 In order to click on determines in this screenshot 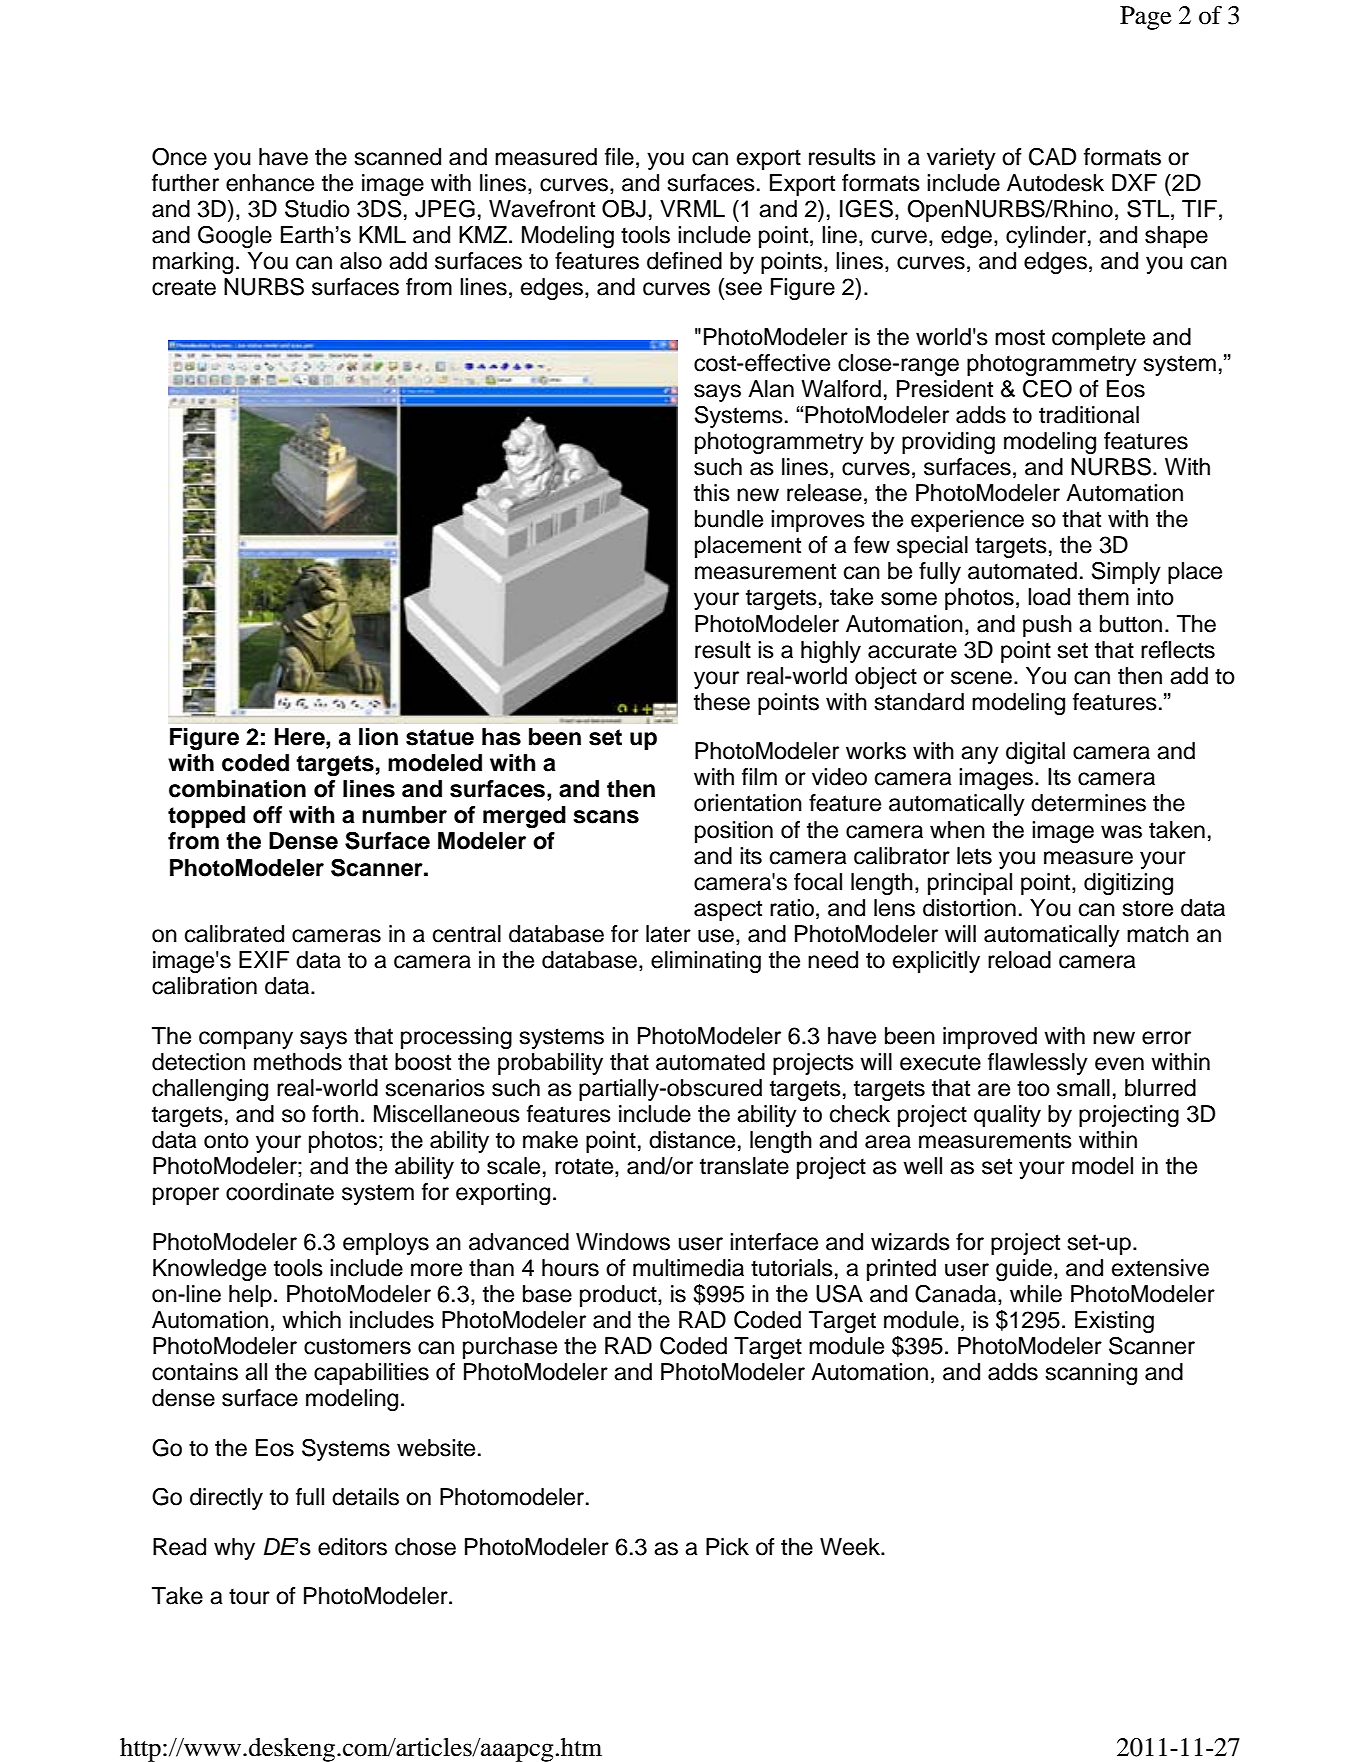, I will do `click(1088, 803)`.
